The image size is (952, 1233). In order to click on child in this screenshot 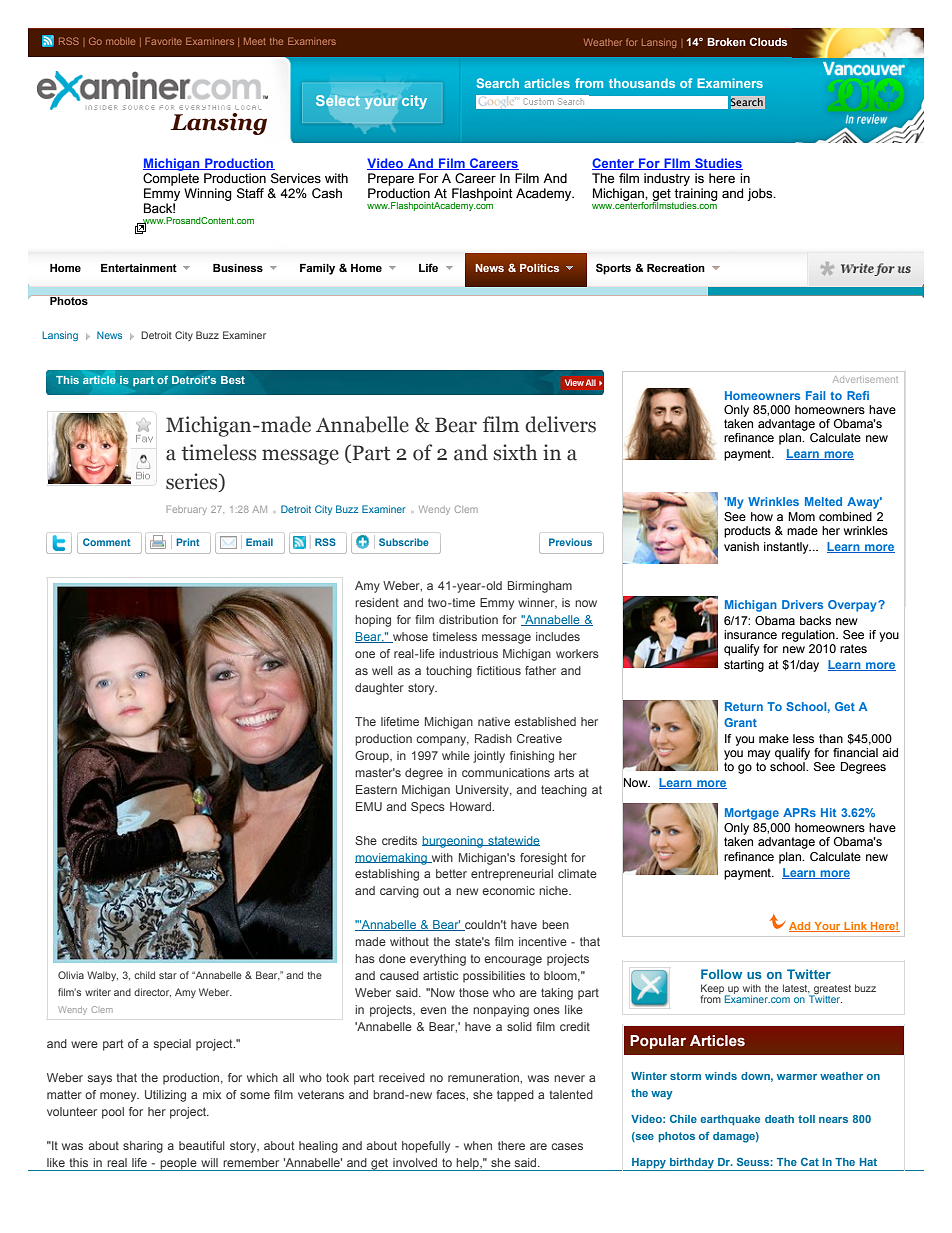, I will do `click(144, 975)`.
